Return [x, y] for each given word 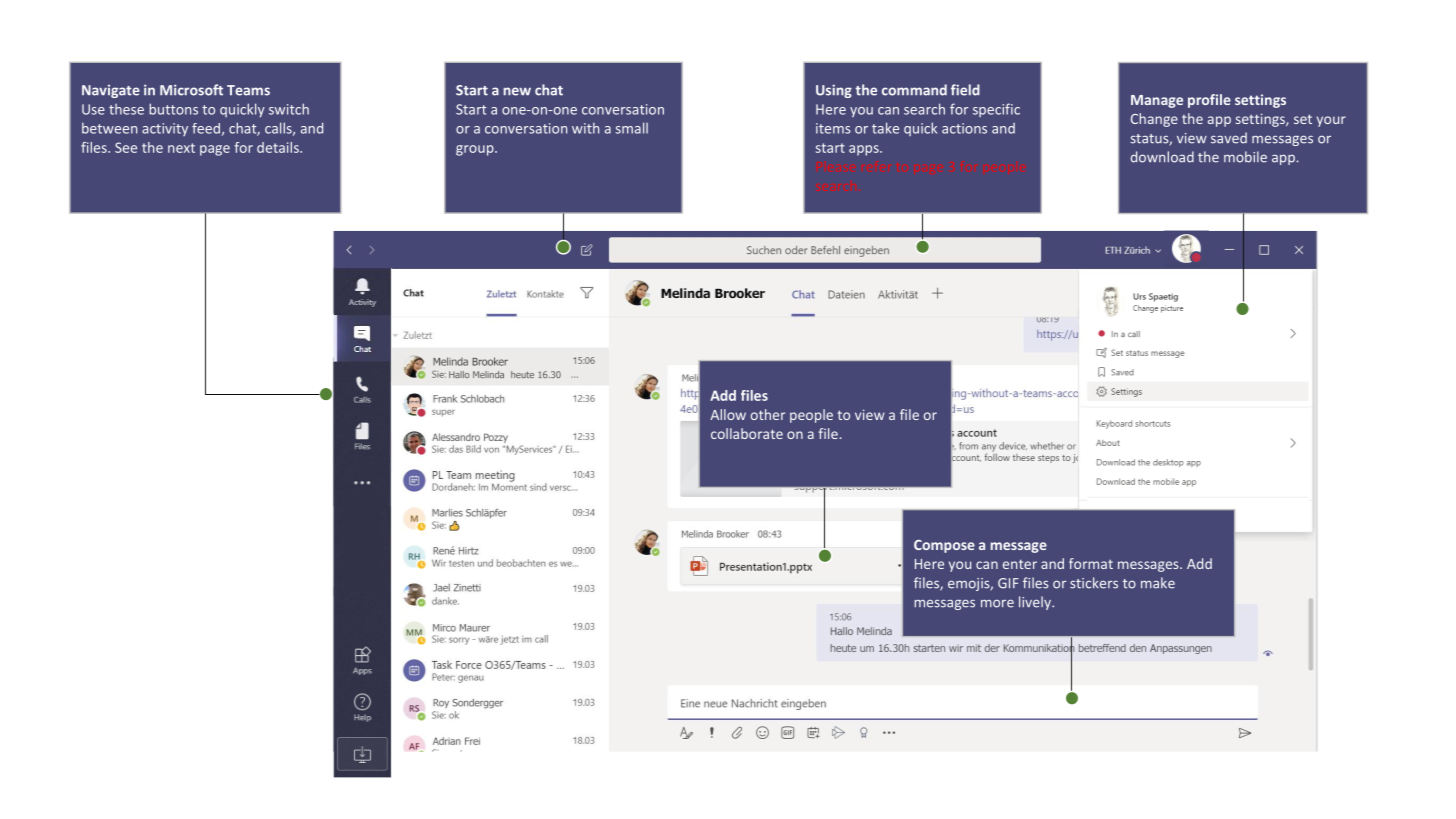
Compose [944, 546]
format [1091, 563]
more [997, 603]
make [1158, 583]
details [279, 147]
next [181, 148]
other [768, 414]
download [1162, 157]
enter [1020, 564]
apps [865, 150]
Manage [1157, 101]
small [631, 128]
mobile [1245, 157]
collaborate [747, 433]
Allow [728, 414]
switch [289, 109]
